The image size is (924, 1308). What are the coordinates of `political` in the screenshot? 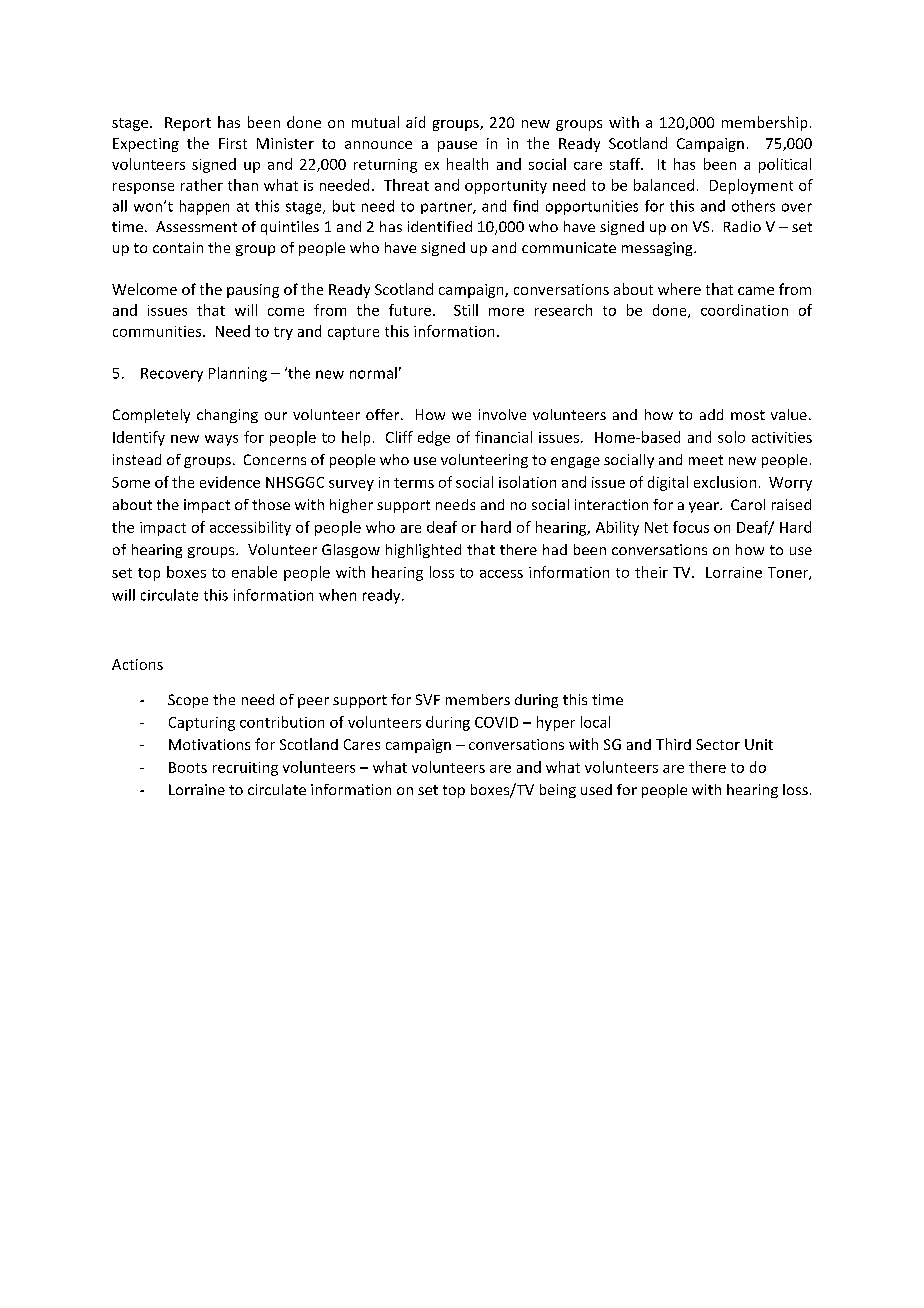 It's located at (785, 165).
